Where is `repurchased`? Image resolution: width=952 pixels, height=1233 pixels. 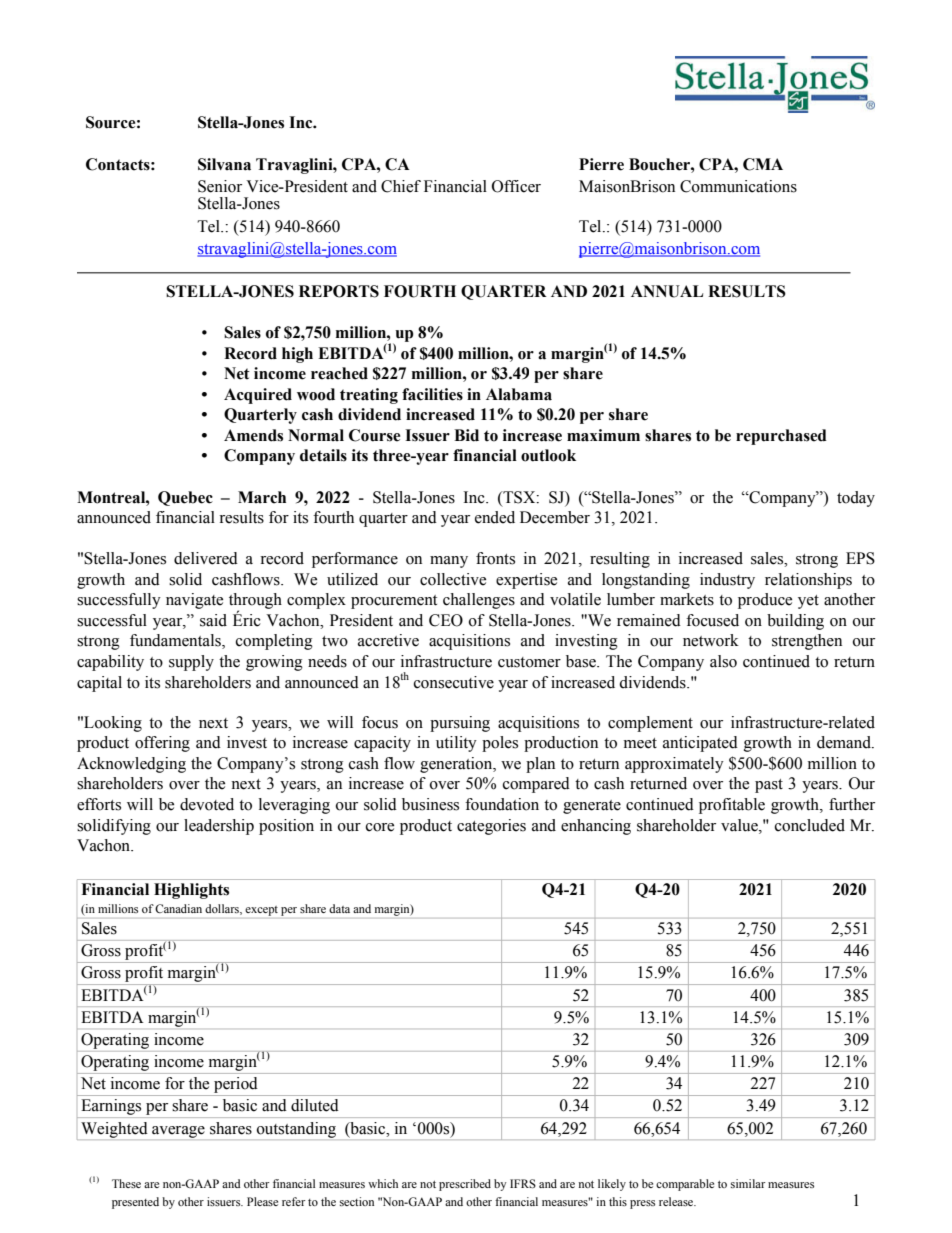 repurchased is located at coordinates (781, 437).
